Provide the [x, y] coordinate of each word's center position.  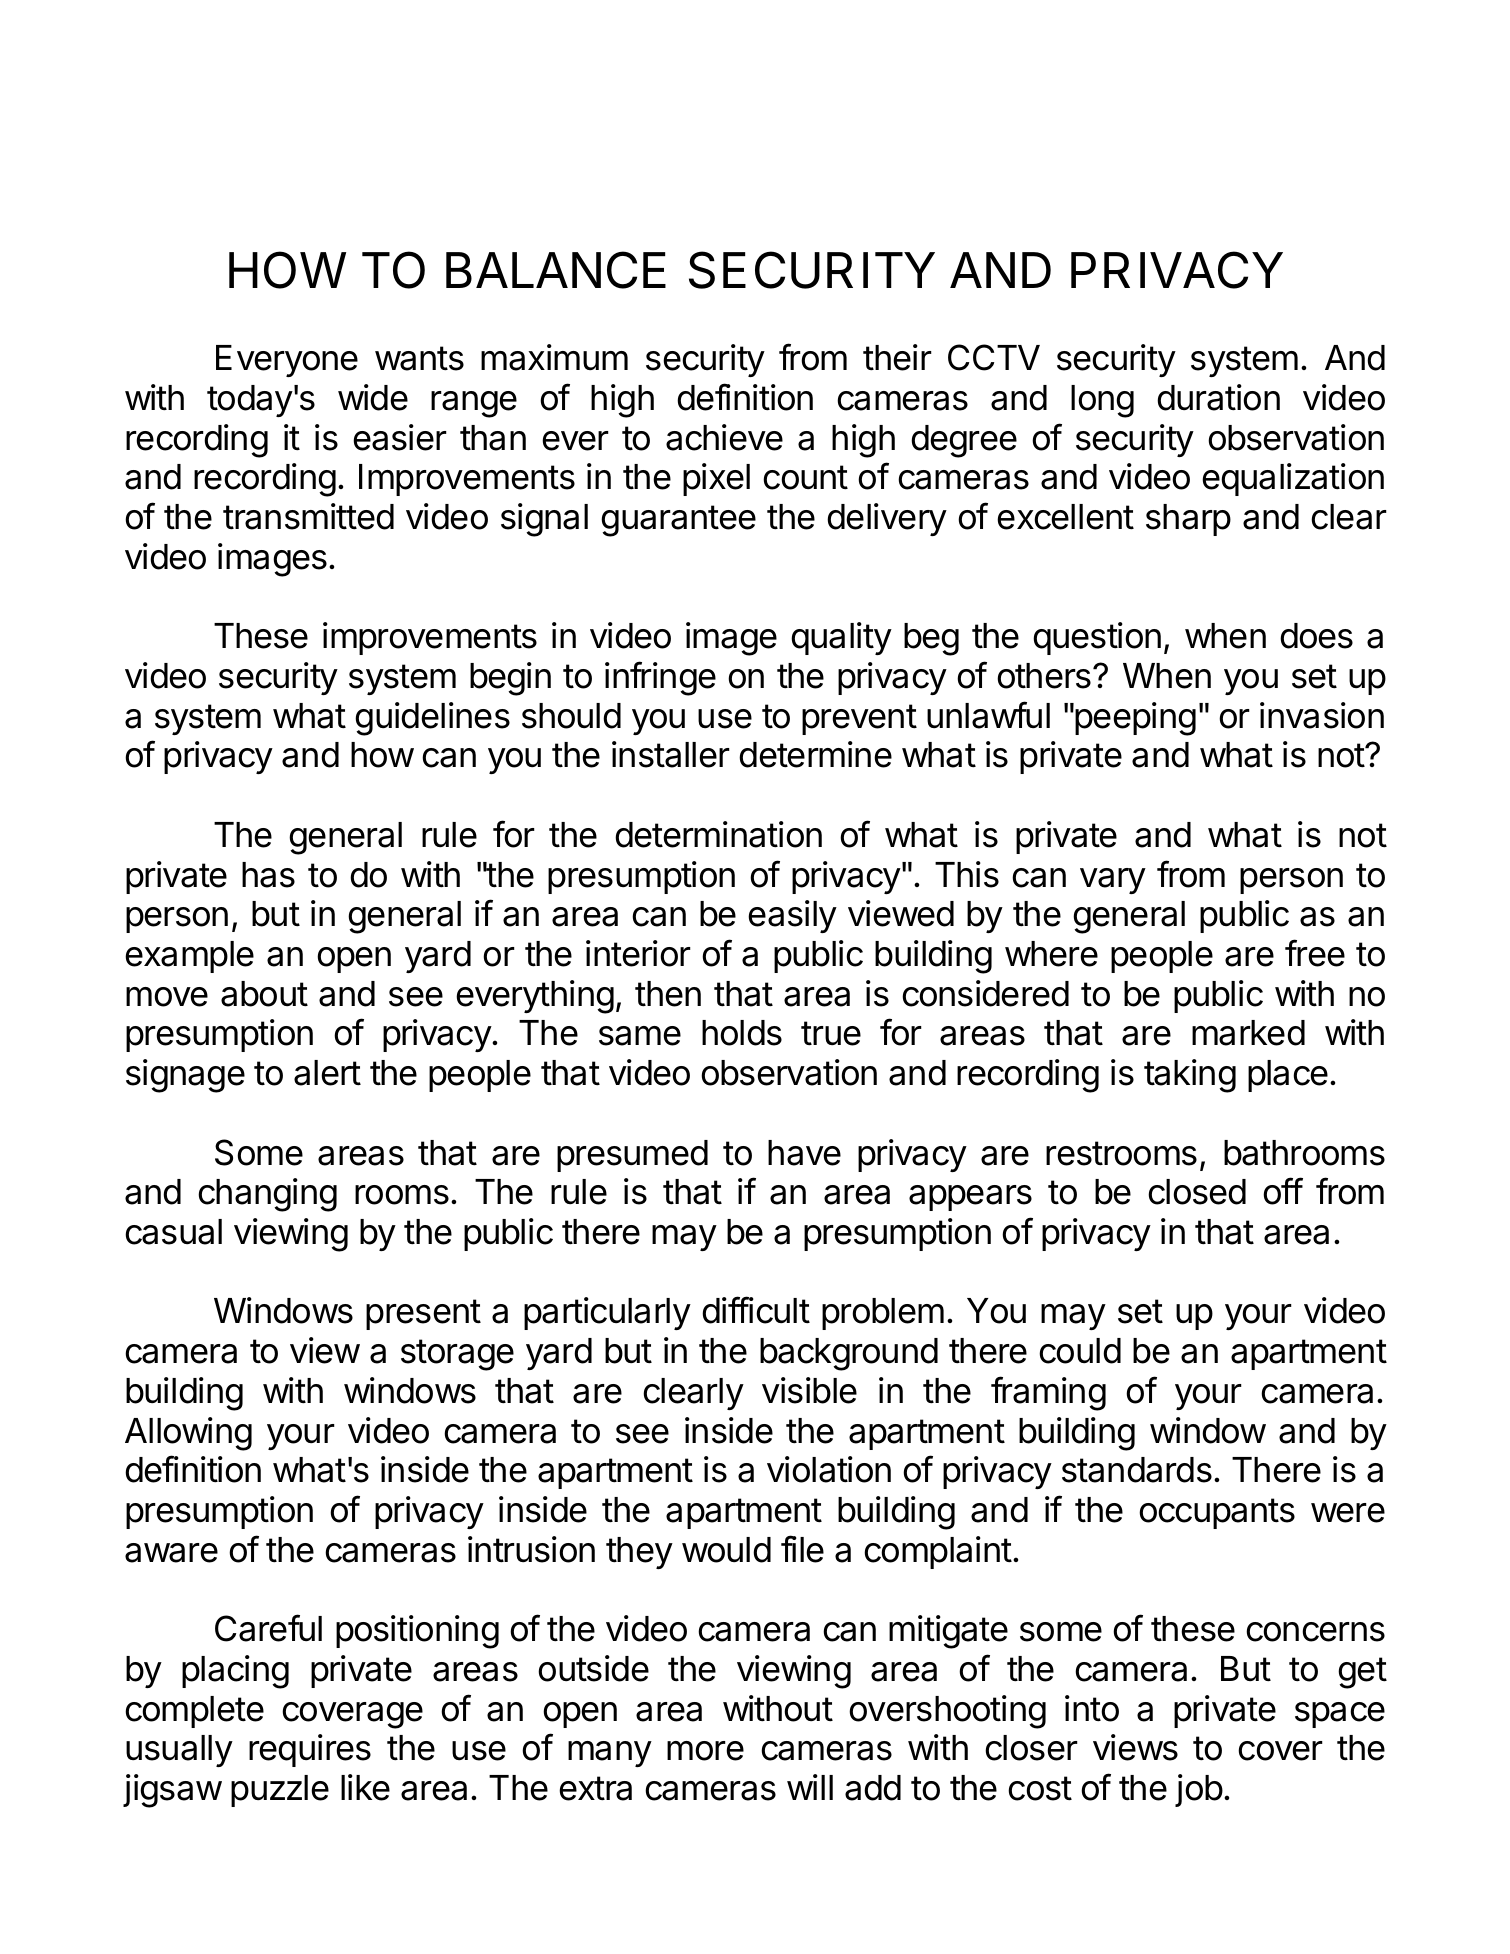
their [897, 357]
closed [1197, 1192]
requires [310, 1750]
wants [419, 358]
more [705, 1751]
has [268, 875]
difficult [756, 1310]
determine [815, 754]
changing [267, 1195]
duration [1218, 397]
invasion [1322, 715]
